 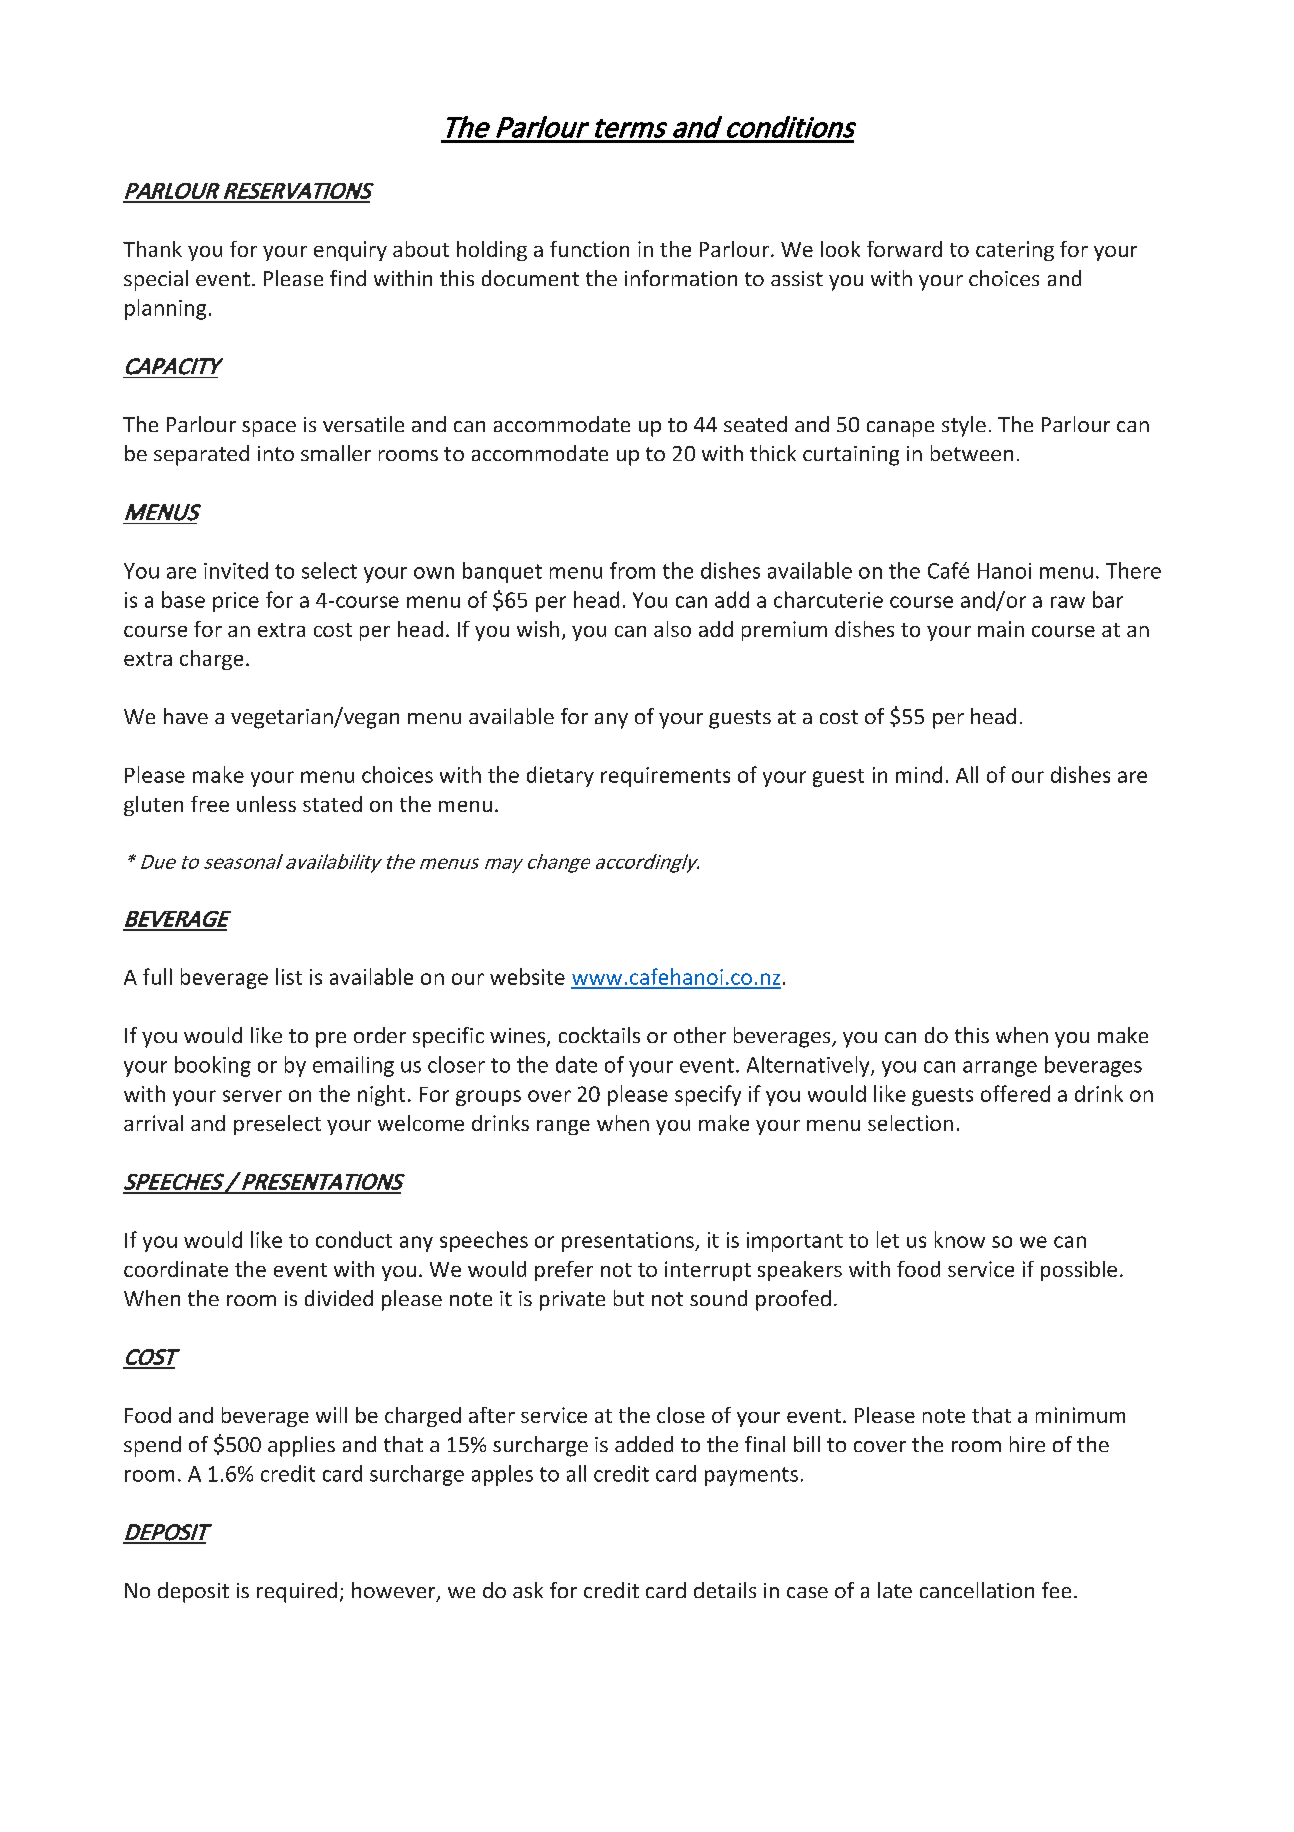 What do you see at coordinates (348, 278) in the image?
I see `find` at bounding box center [348, 278].
